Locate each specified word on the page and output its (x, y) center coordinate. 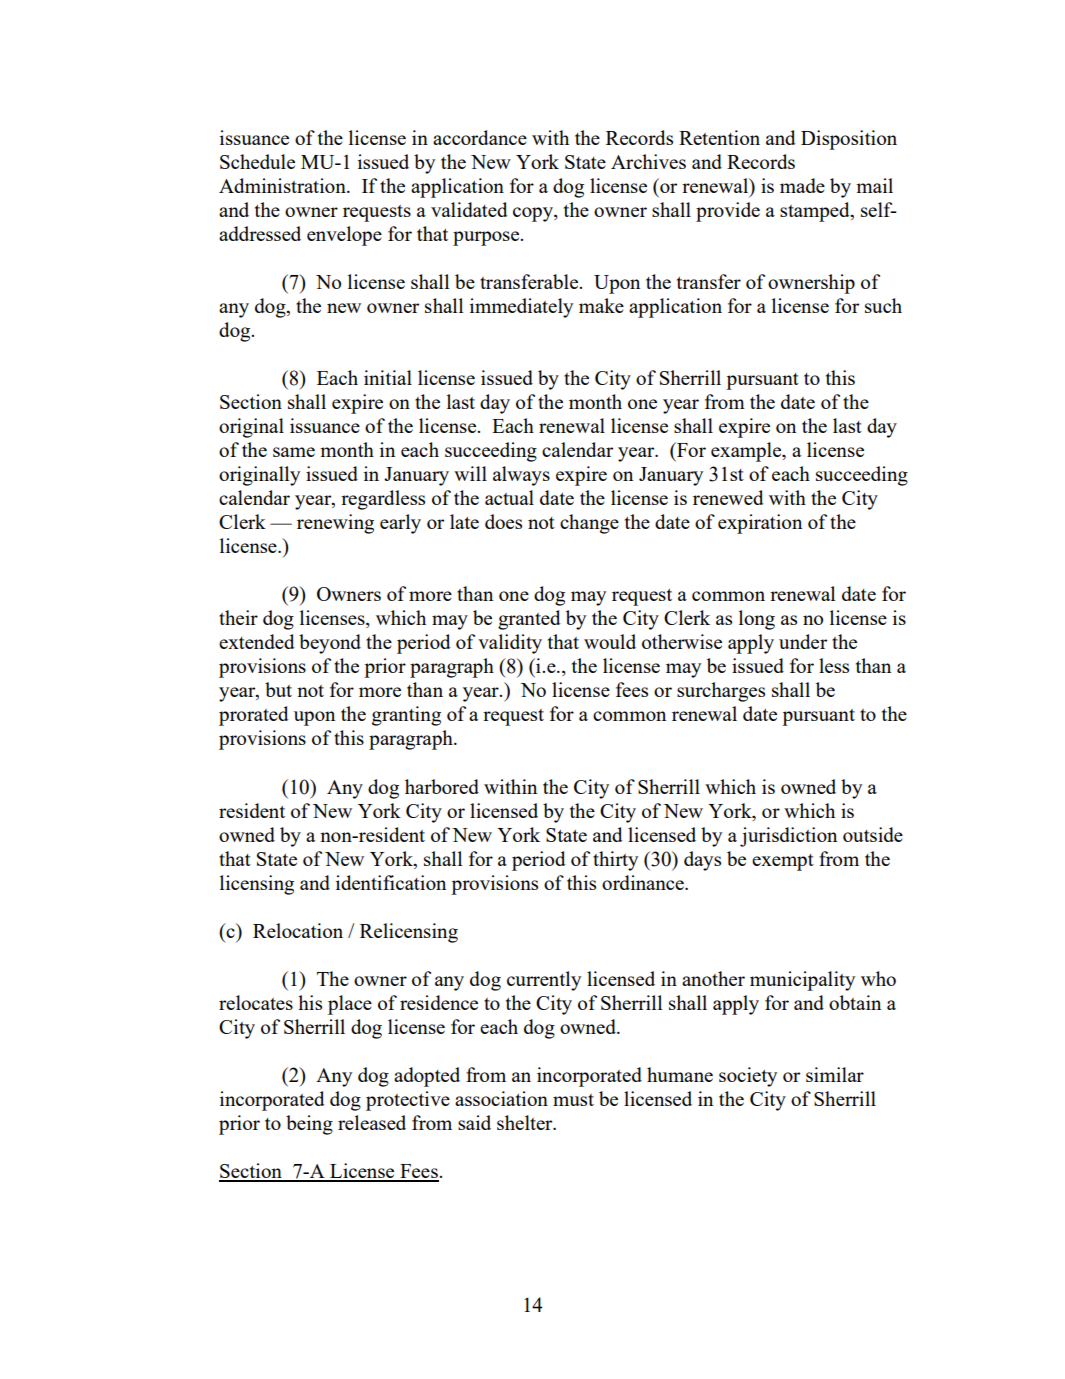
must (573, 1100)
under (803, 641)
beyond (330, 644)
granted (529, 620)
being (309, 1125)
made (802, 185)
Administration (283, 185)
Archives (648, 161)
